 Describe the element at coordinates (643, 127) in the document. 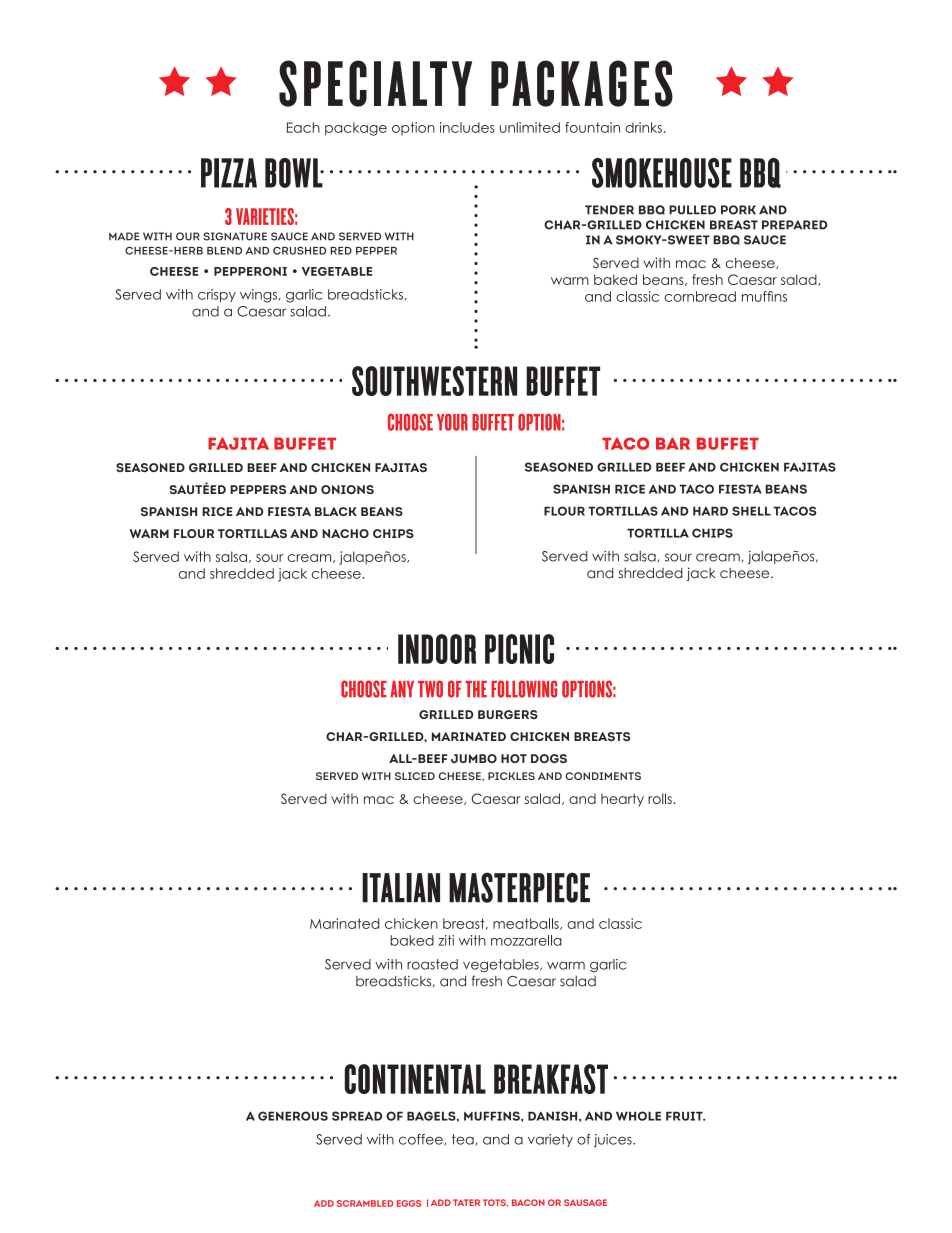

I see `drinks` at that location.
